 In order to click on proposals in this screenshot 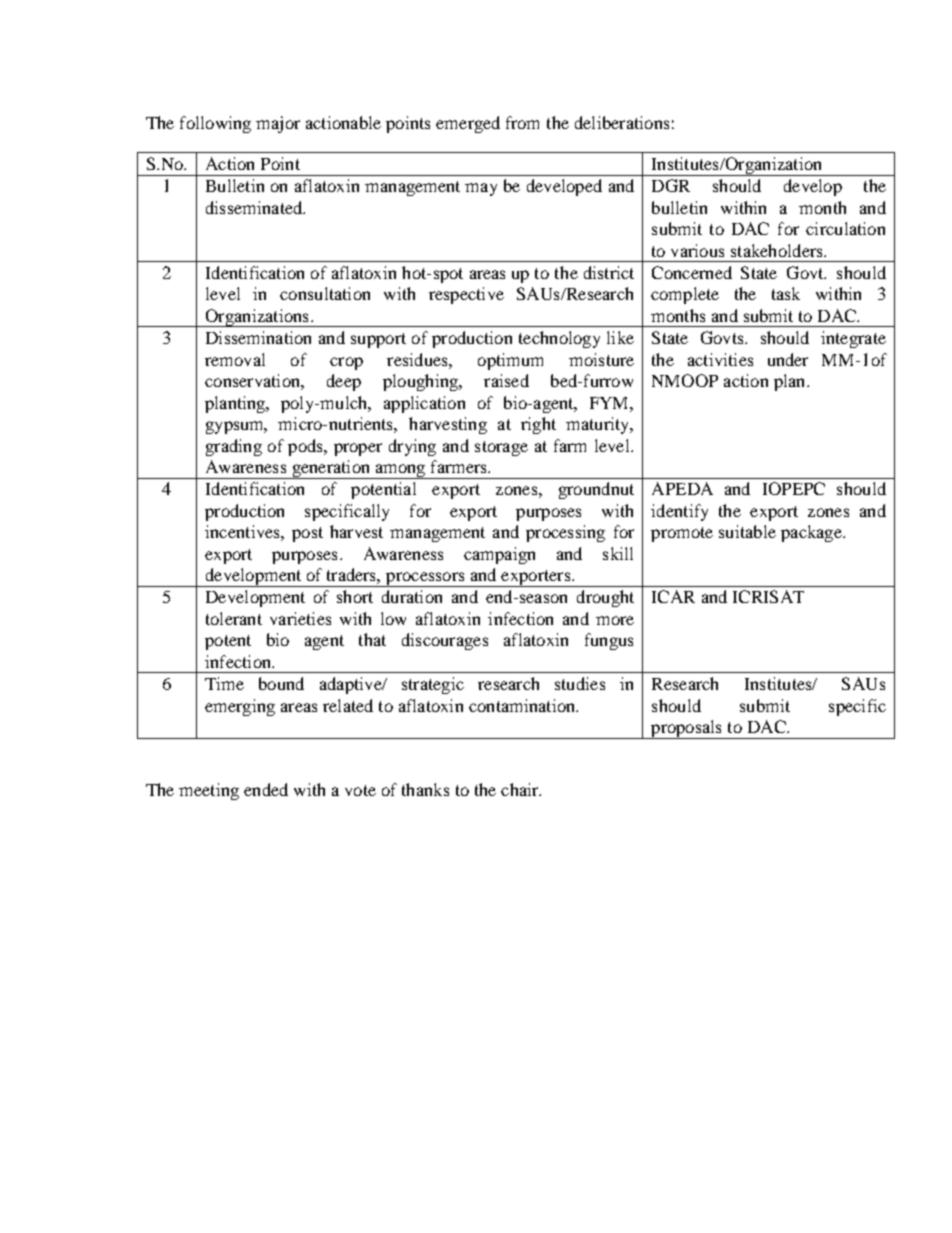, I will do `click(687, 729)`.
